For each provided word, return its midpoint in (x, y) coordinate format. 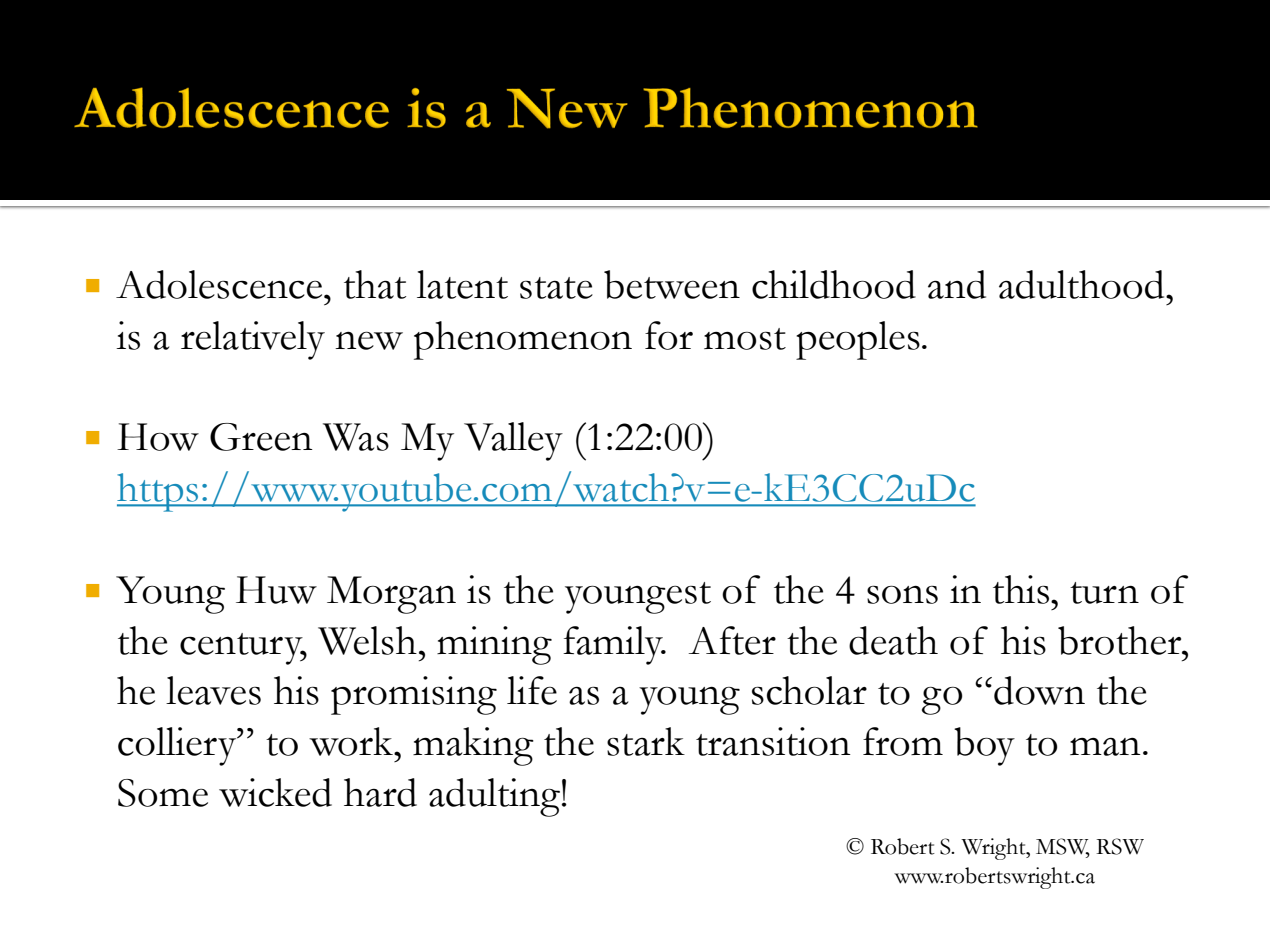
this (1022, 589)
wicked (275, 792)
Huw (276, 590)
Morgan (391, 595)
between (672, 284)
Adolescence (220, 284)
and (957, 284)
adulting (494, 797)
